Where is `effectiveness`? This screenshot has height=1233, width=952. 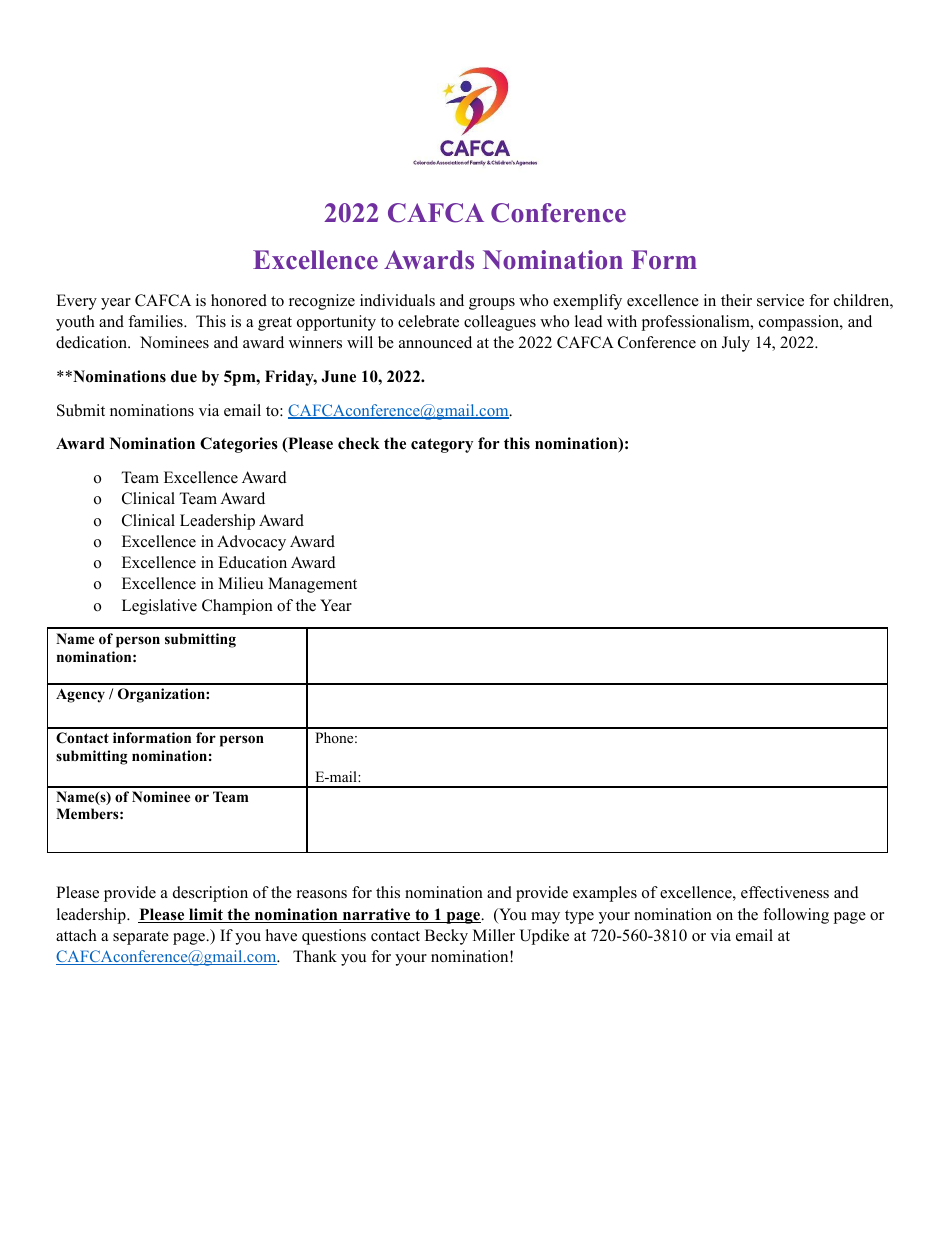 effectiveness is located at coordinates (785, 892).
